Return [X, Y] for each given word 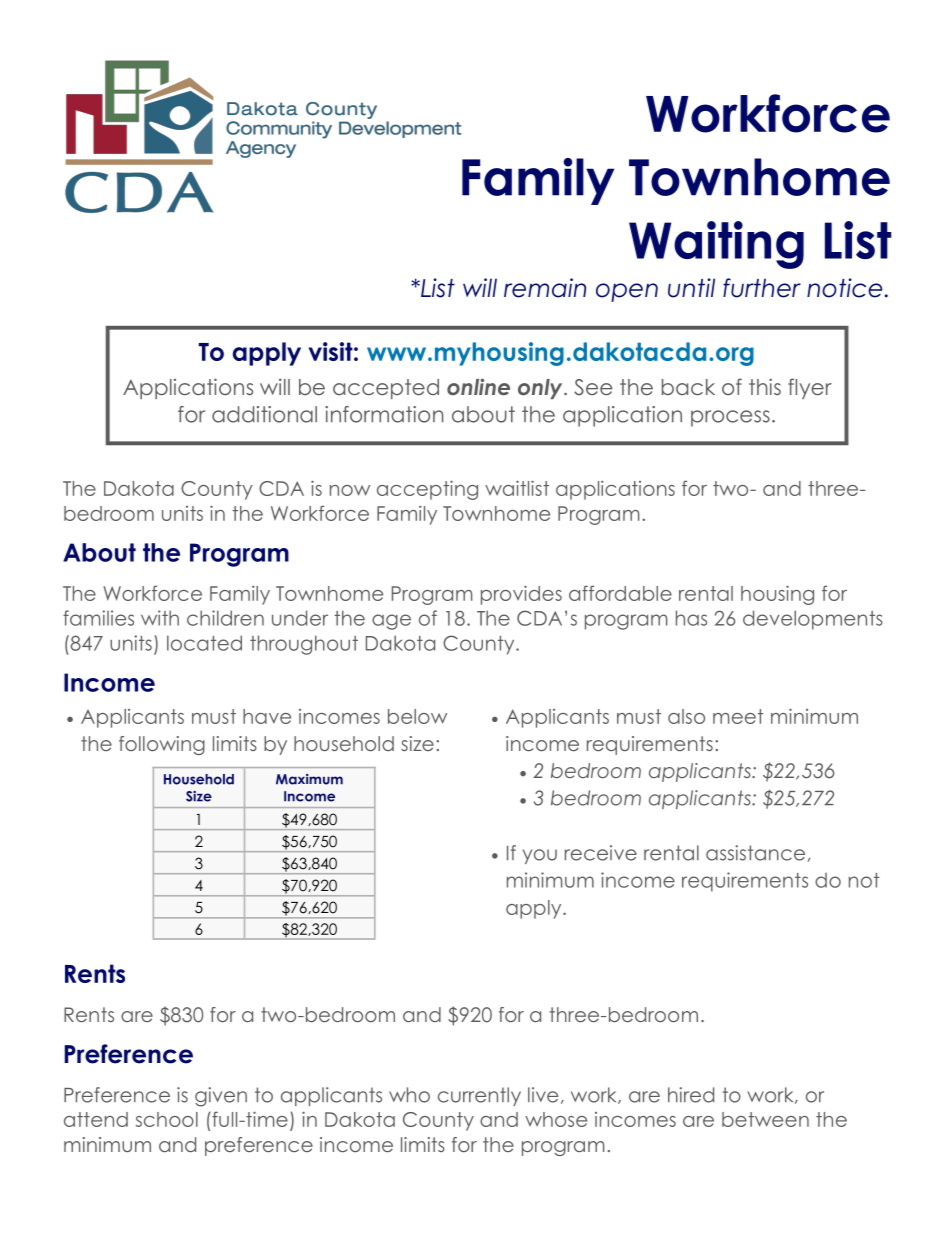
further [762, 288]
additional [264, 414]
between [765, 1119]
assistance [755, 853]
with [160, 618]
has [691, 618]
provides [521, 595]
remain [545, 288]
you [540, 856]
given [221, 1097]
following [162, 745]
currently [479, 1096]
